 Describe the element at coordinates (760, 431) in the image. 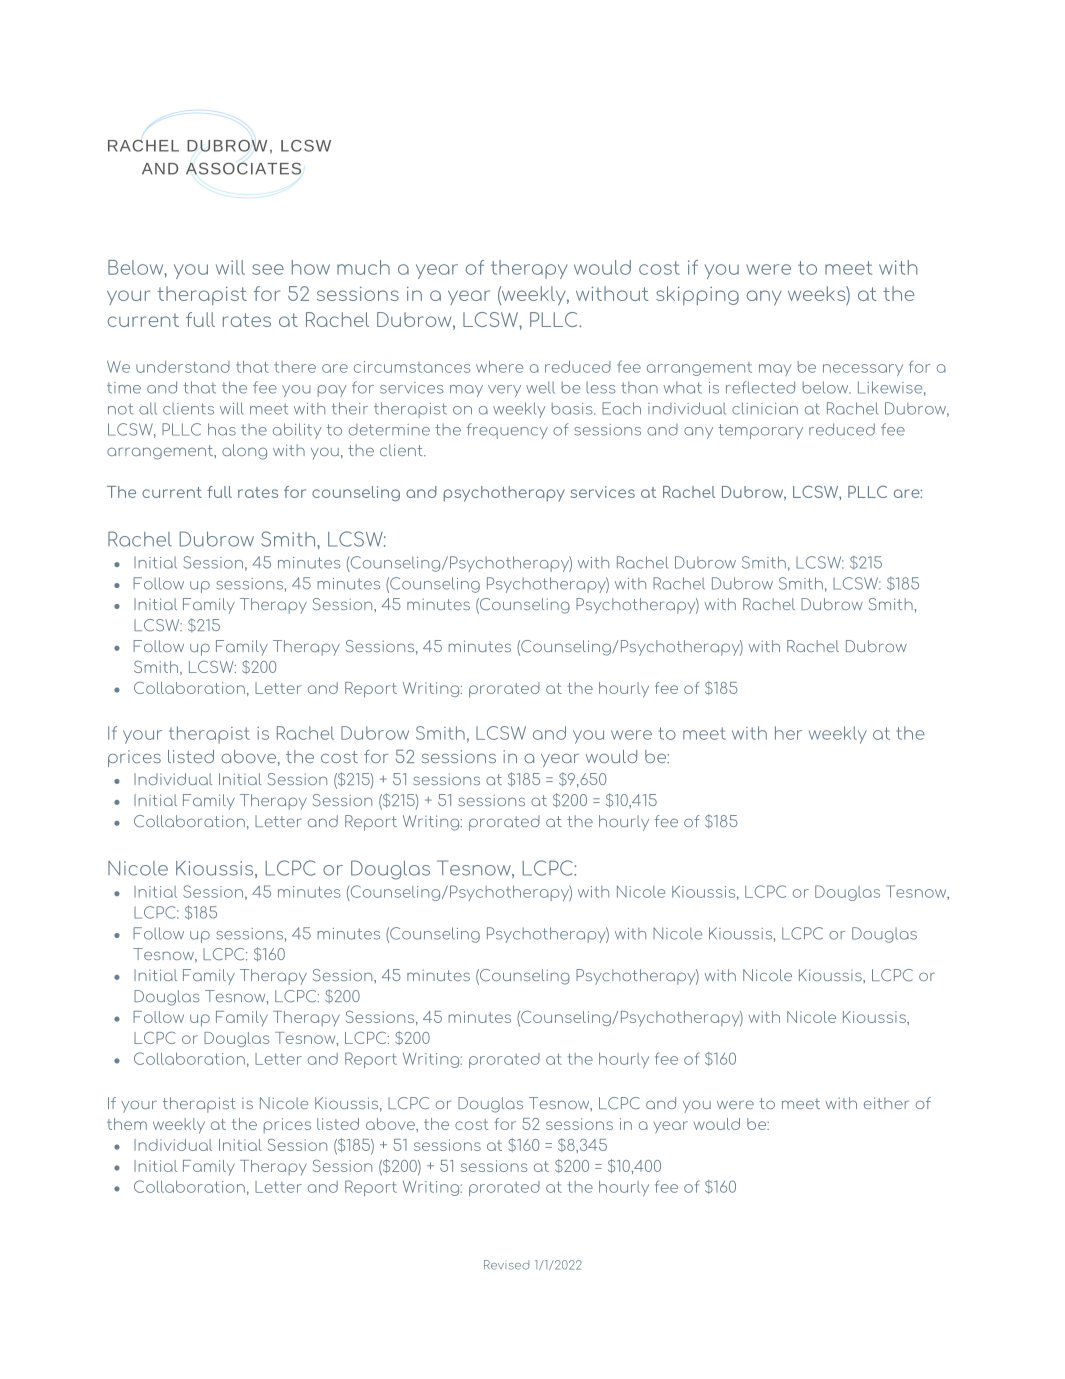

I see `temporary` at that location.
